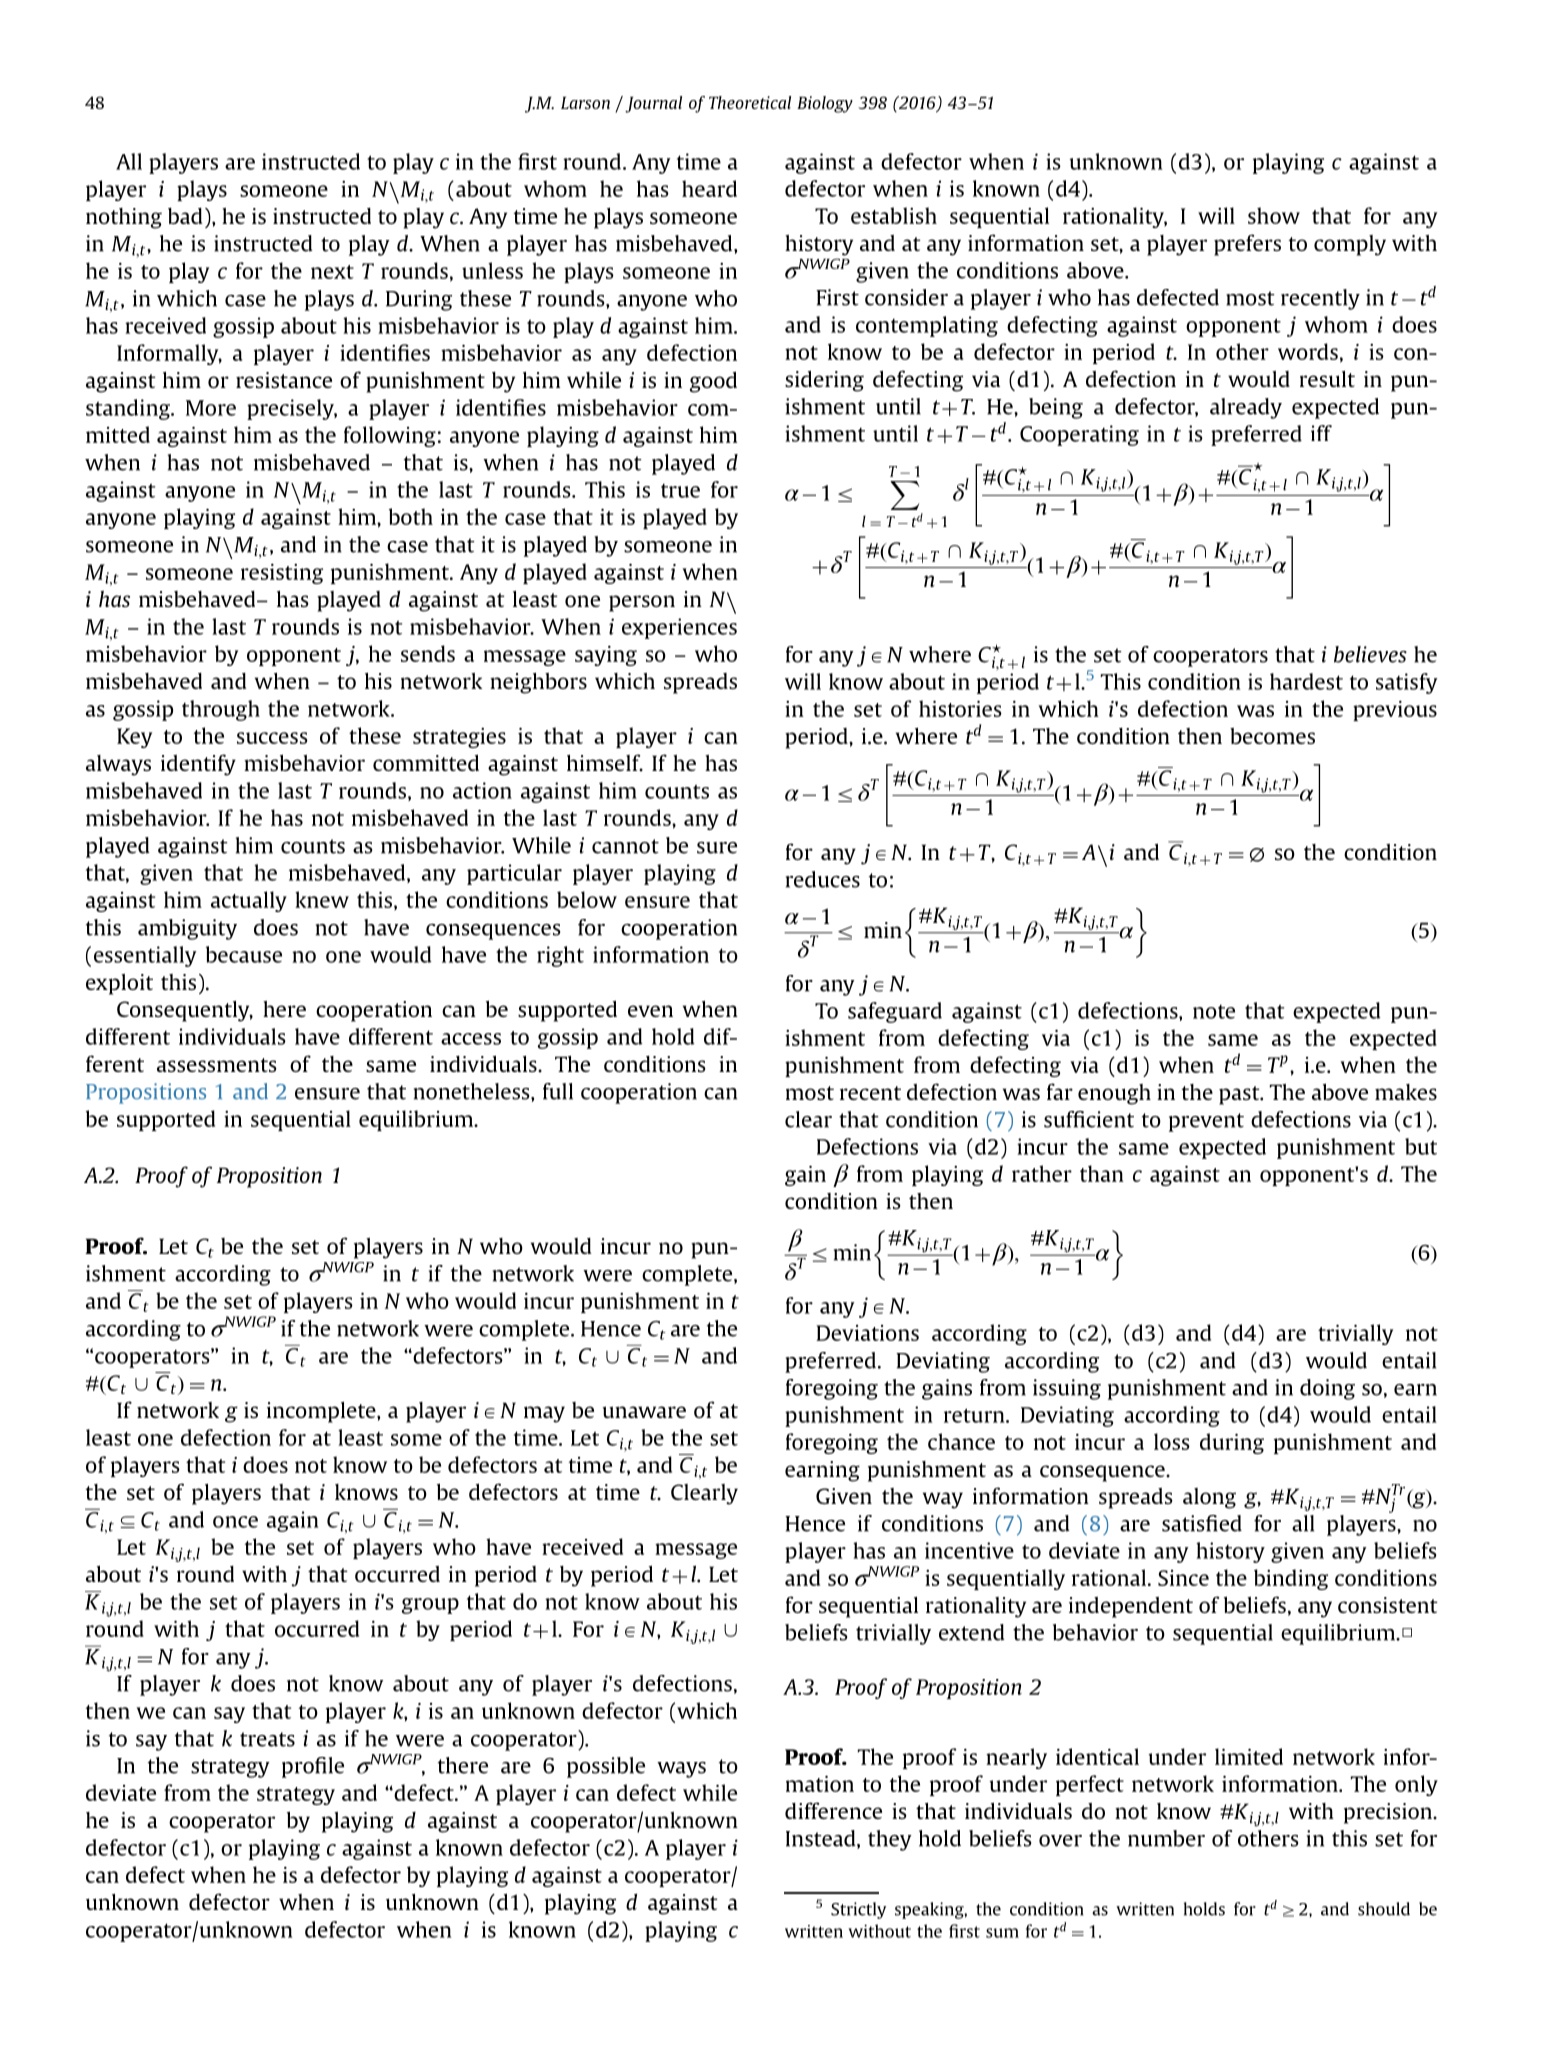  What do you see at coordinates (1214, 1011) in the document?
I see `note` at bounding box center [1214, 1011].
